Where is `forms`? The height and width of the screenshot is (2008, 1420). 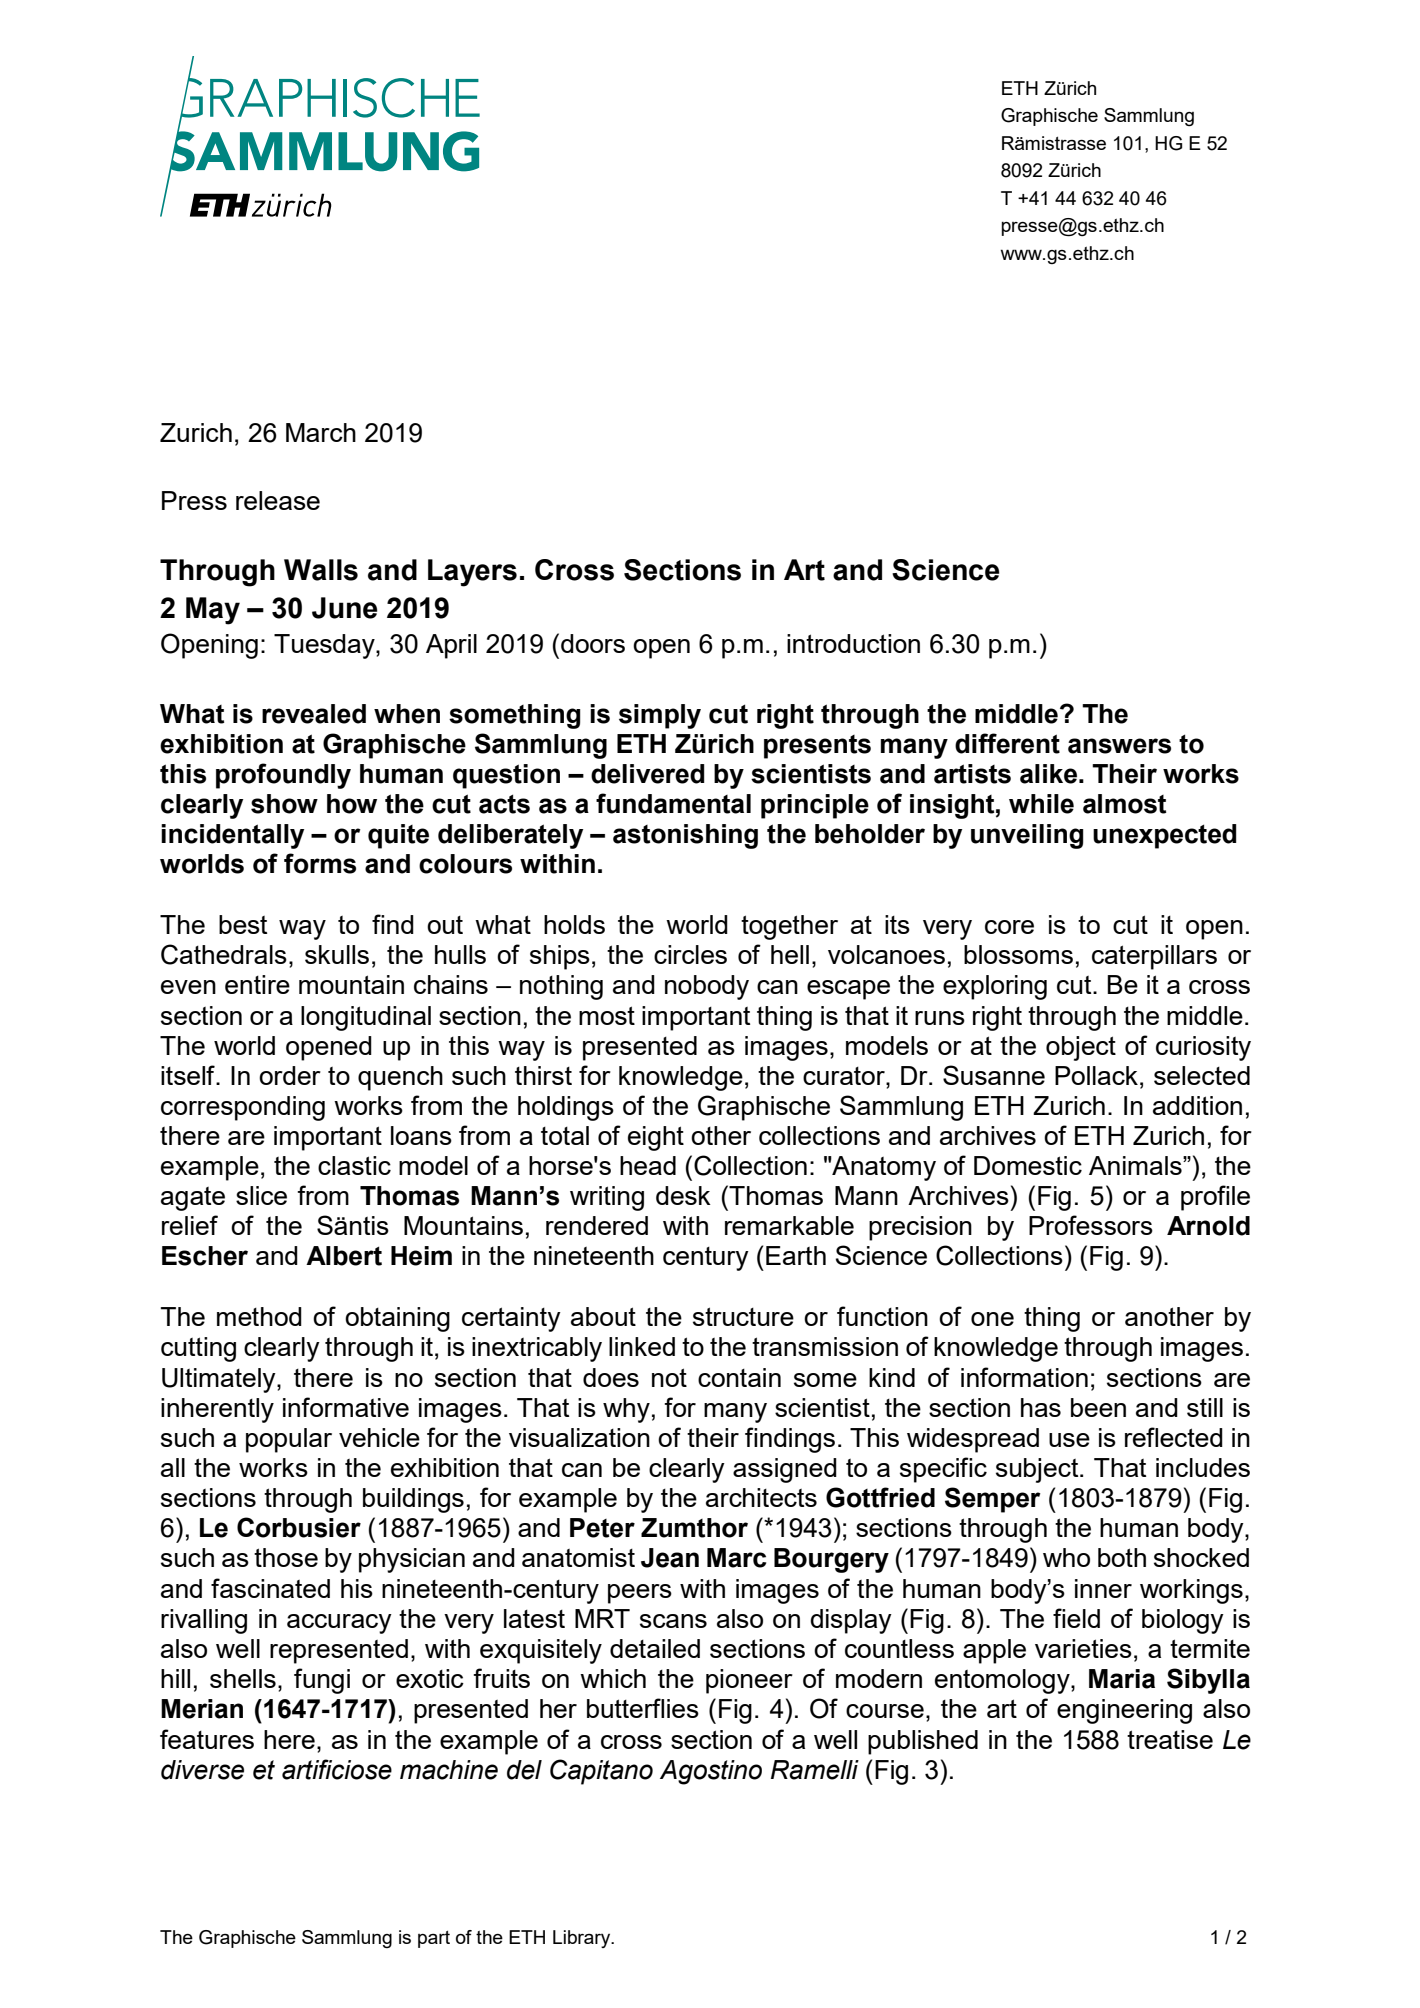 forms is located at coordinates (320, 863).
